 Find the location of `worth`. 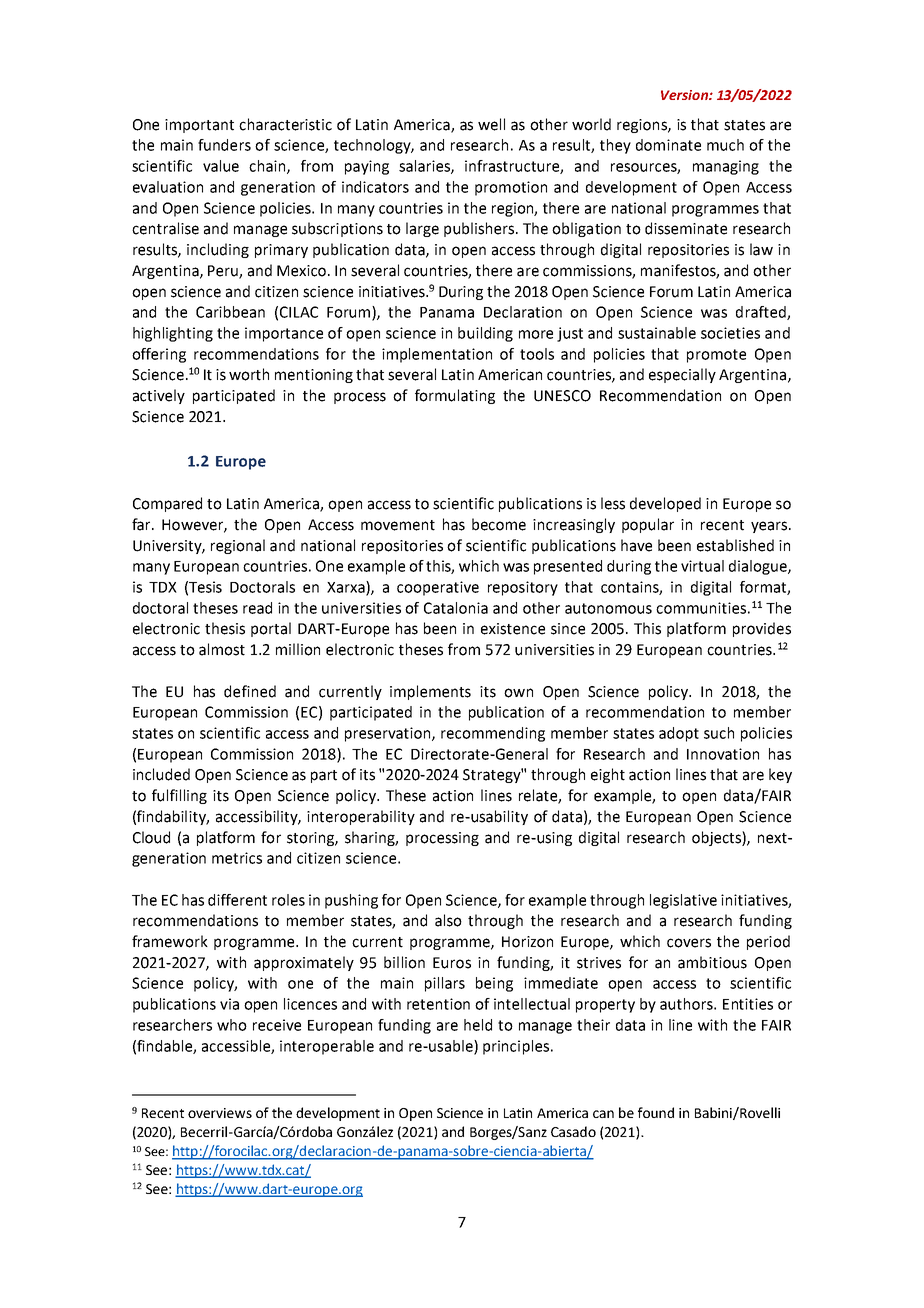

worth is located at coordinates (249, 374).
